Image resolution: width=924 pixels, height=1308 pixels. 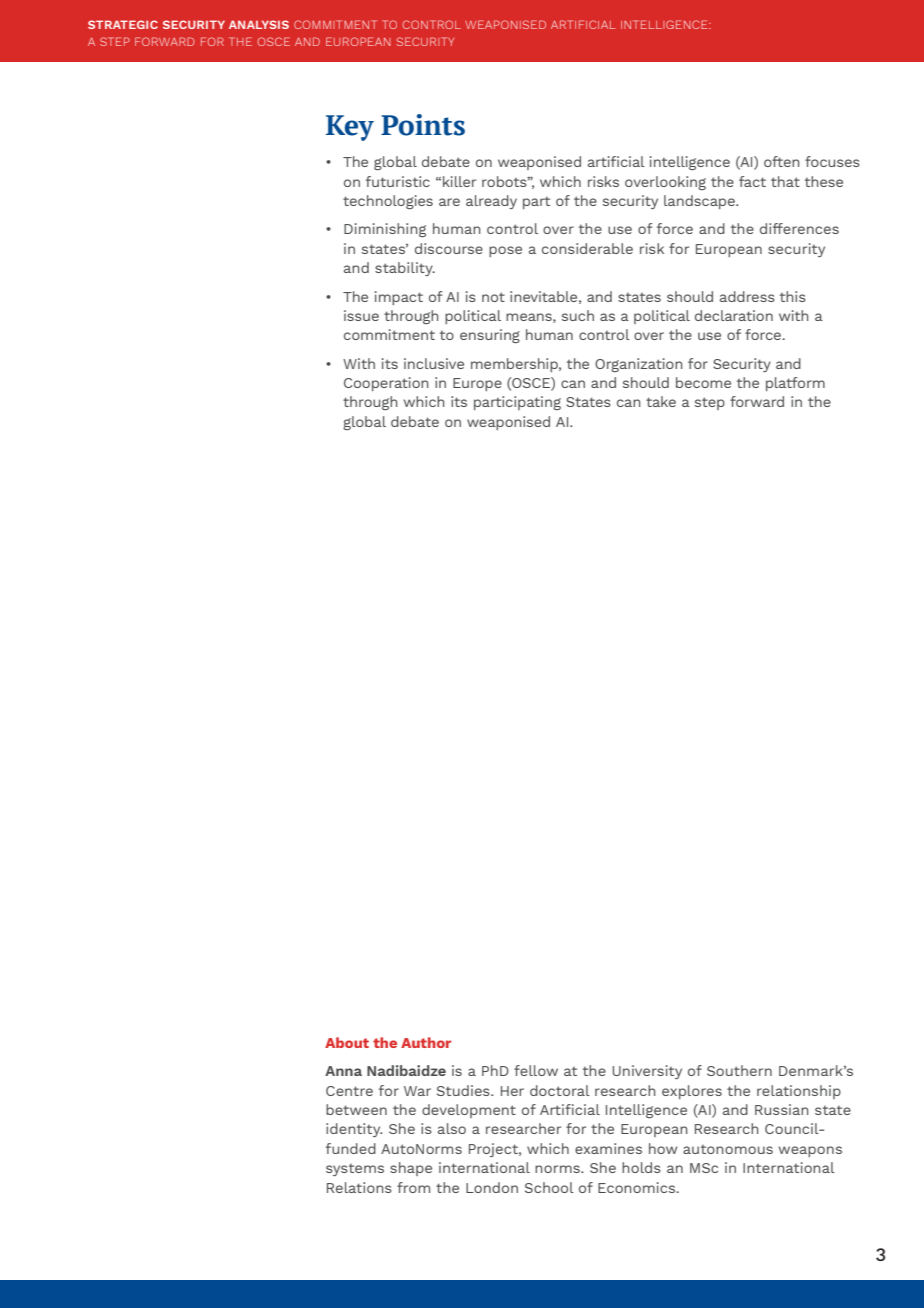 What do you see at coordinates (423, 125) in the screenshot?
I see `Points` at bounding box center [423, 125].
